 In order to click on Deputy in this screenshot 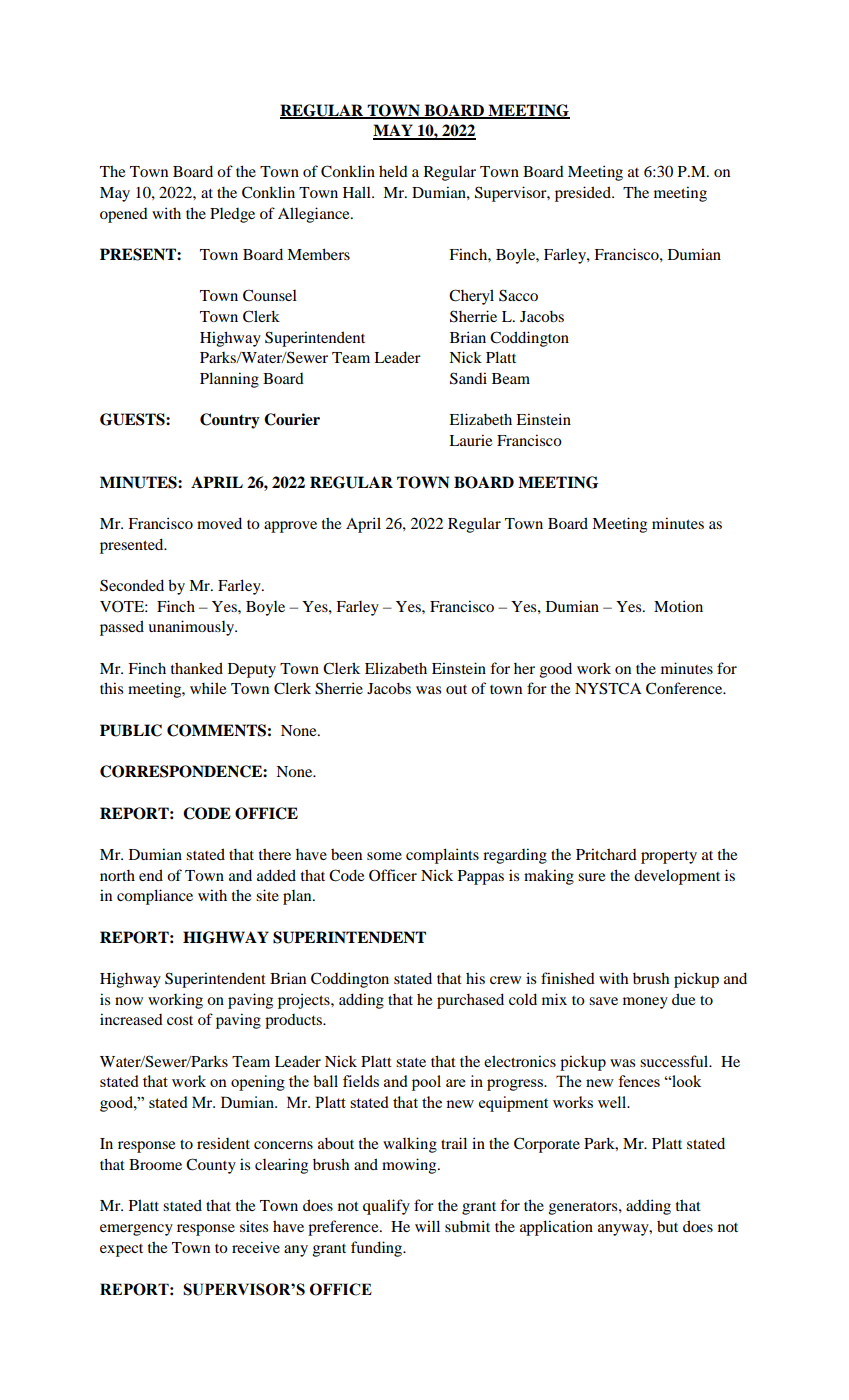, I will do `click(252, 670)`.
